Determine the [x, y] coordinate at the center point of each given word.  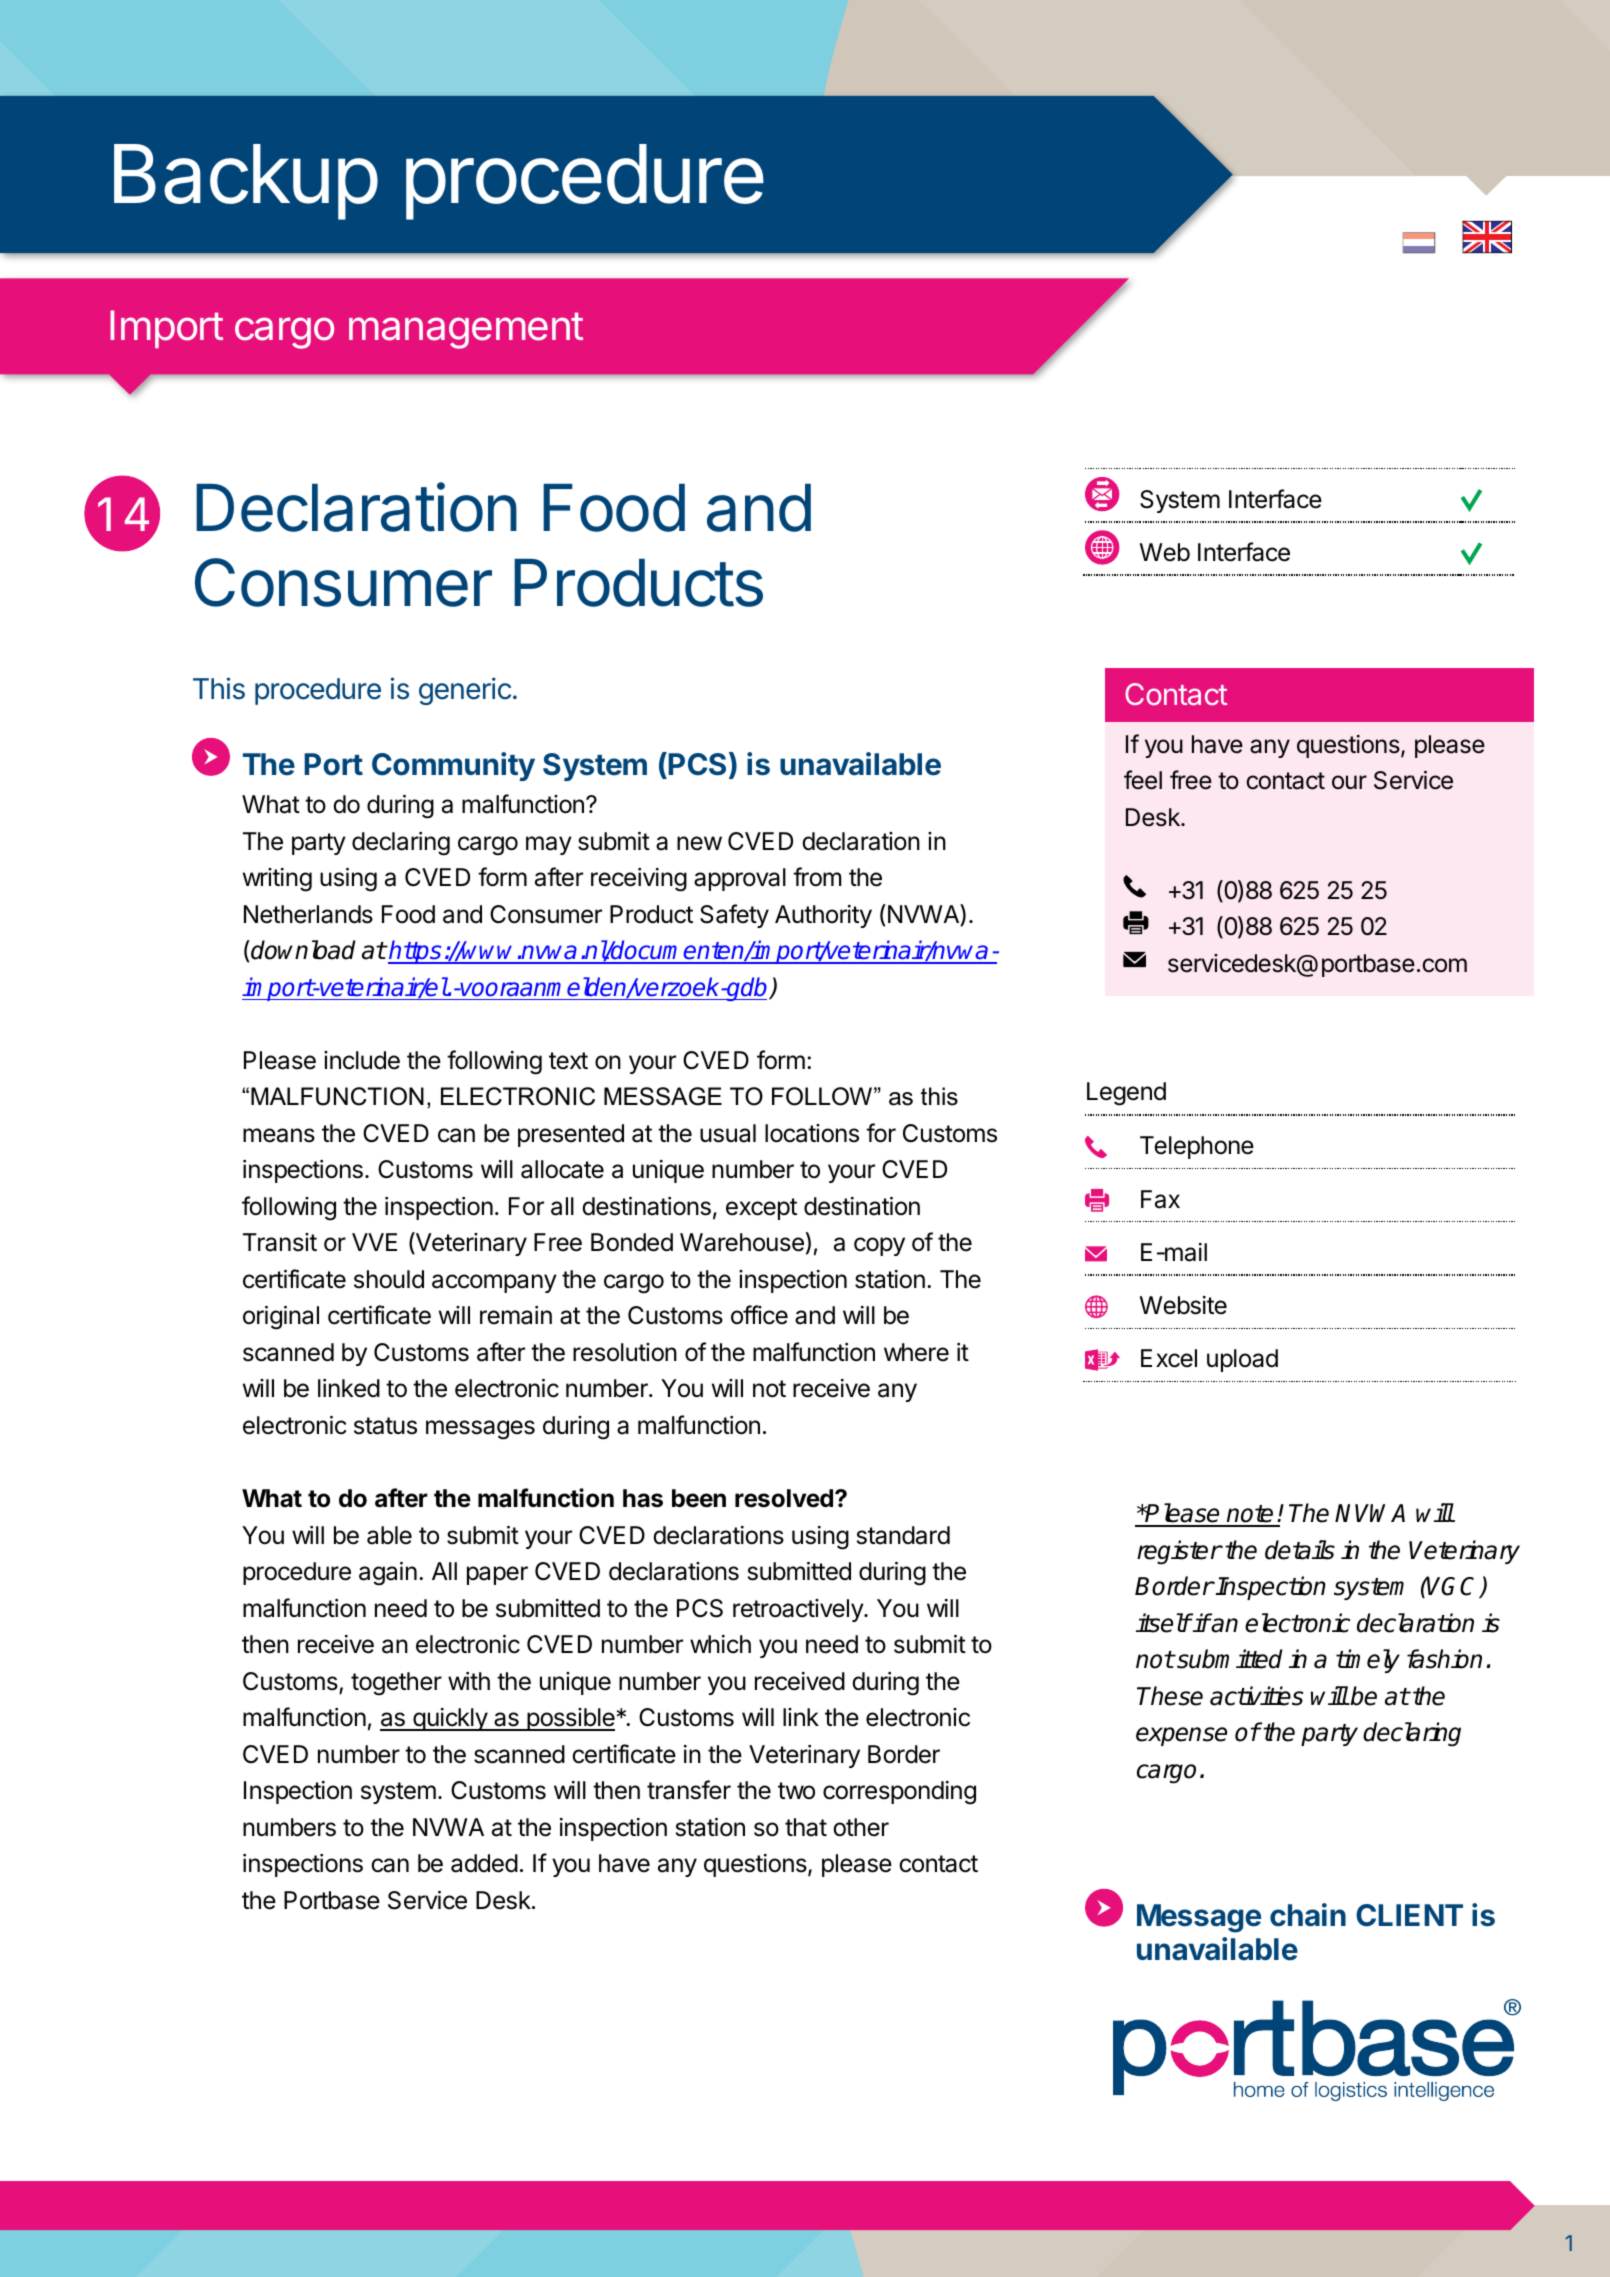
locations [812, 1133]
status [385, 1426]
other [861, 1827]
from [817, 877]
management [466, 330]
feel [1143, 780]
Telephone [1197, 1147]
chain [1308, 1915]
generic [465, 691]
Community [453, 766]
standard [903, 1535]
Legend [1126, 1094]
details [1300, 1550]
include [362, 1060]
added [484, 1863]
